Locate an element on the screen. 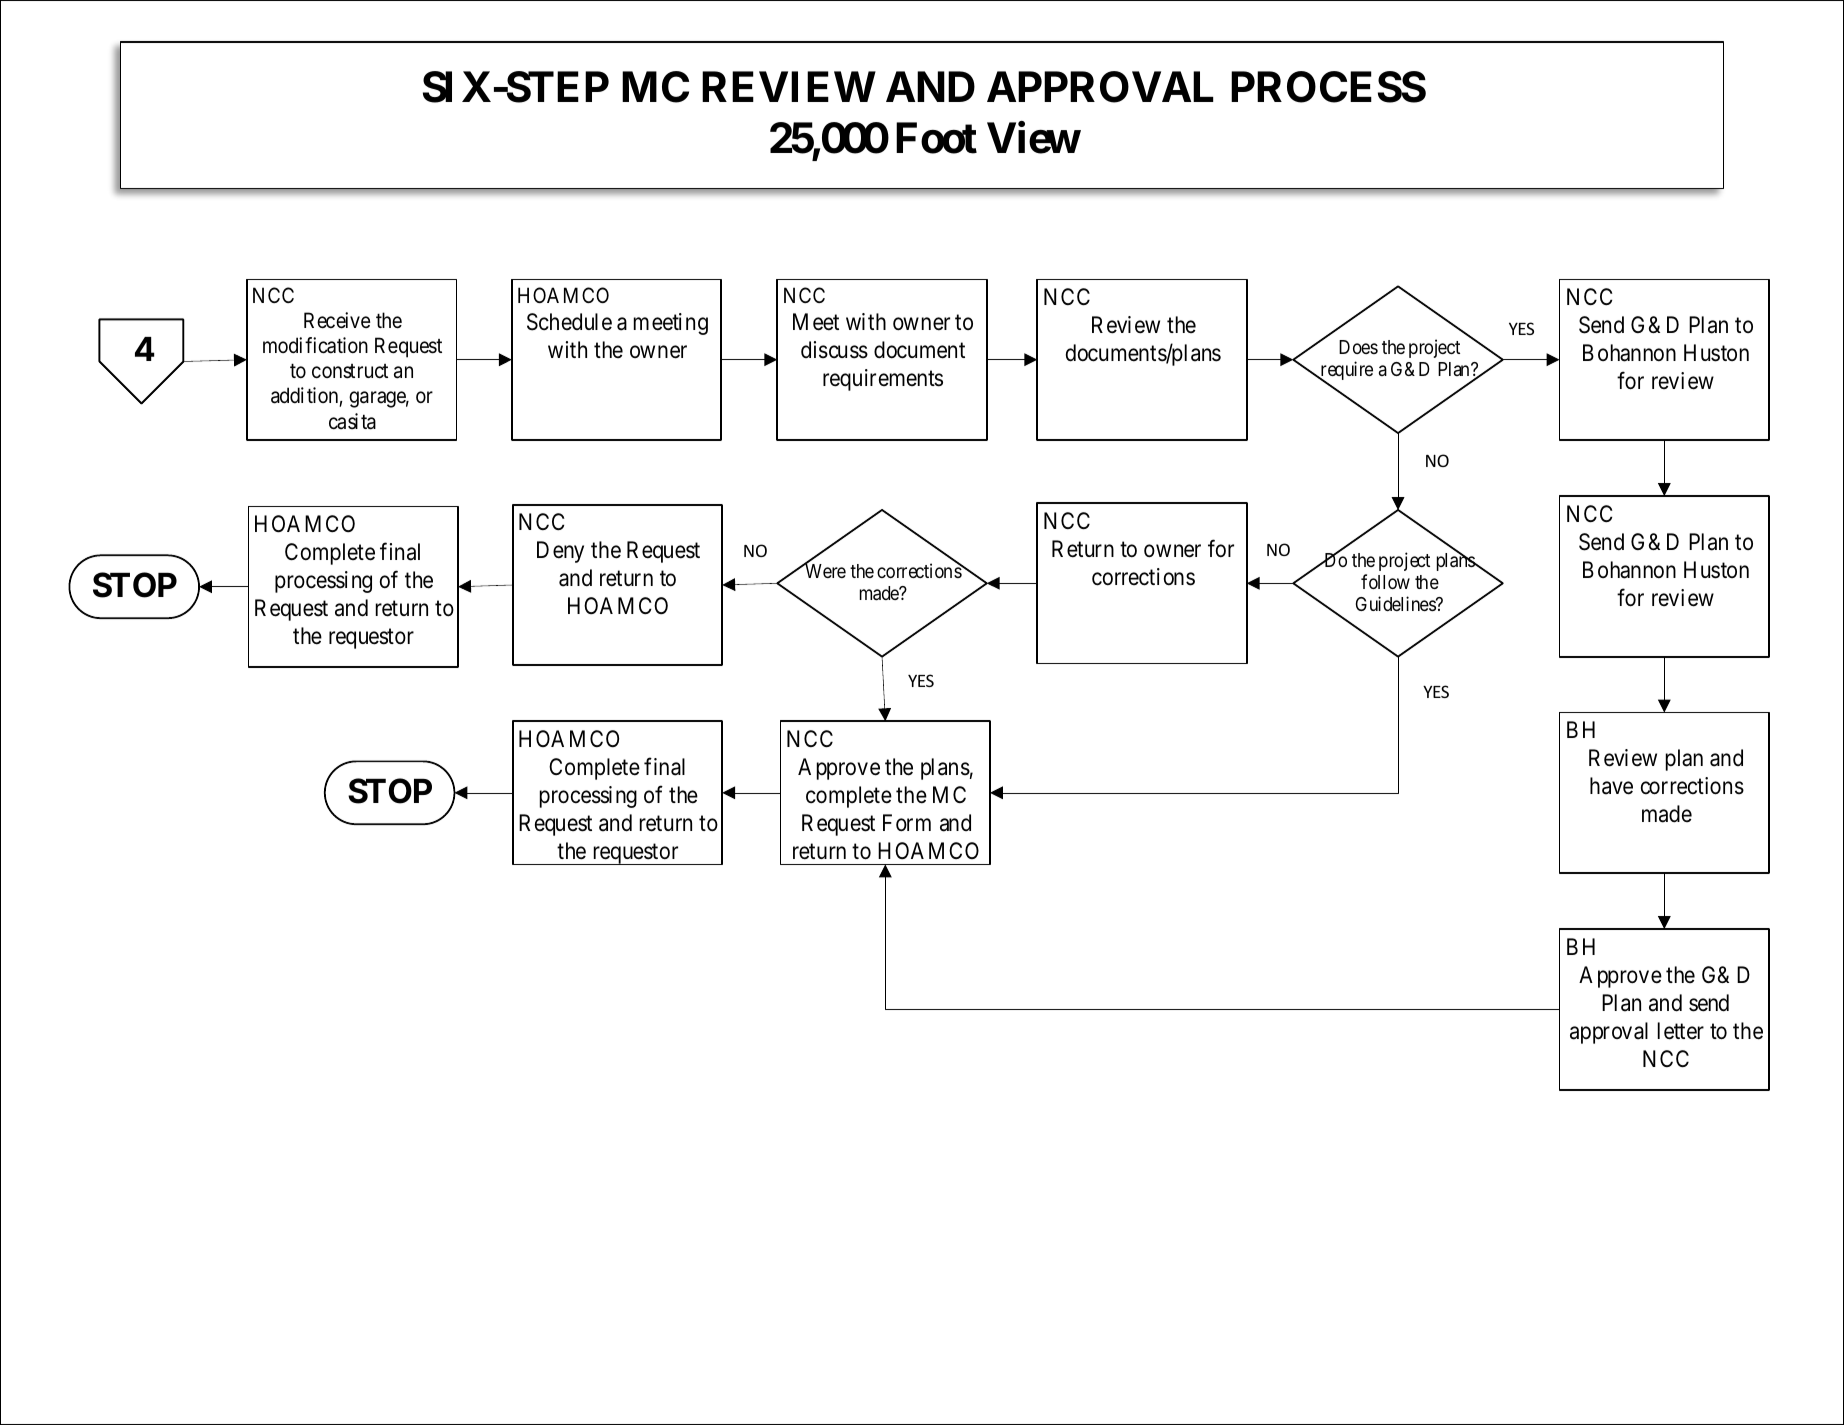  Form is located at coordinates (907, 823).
